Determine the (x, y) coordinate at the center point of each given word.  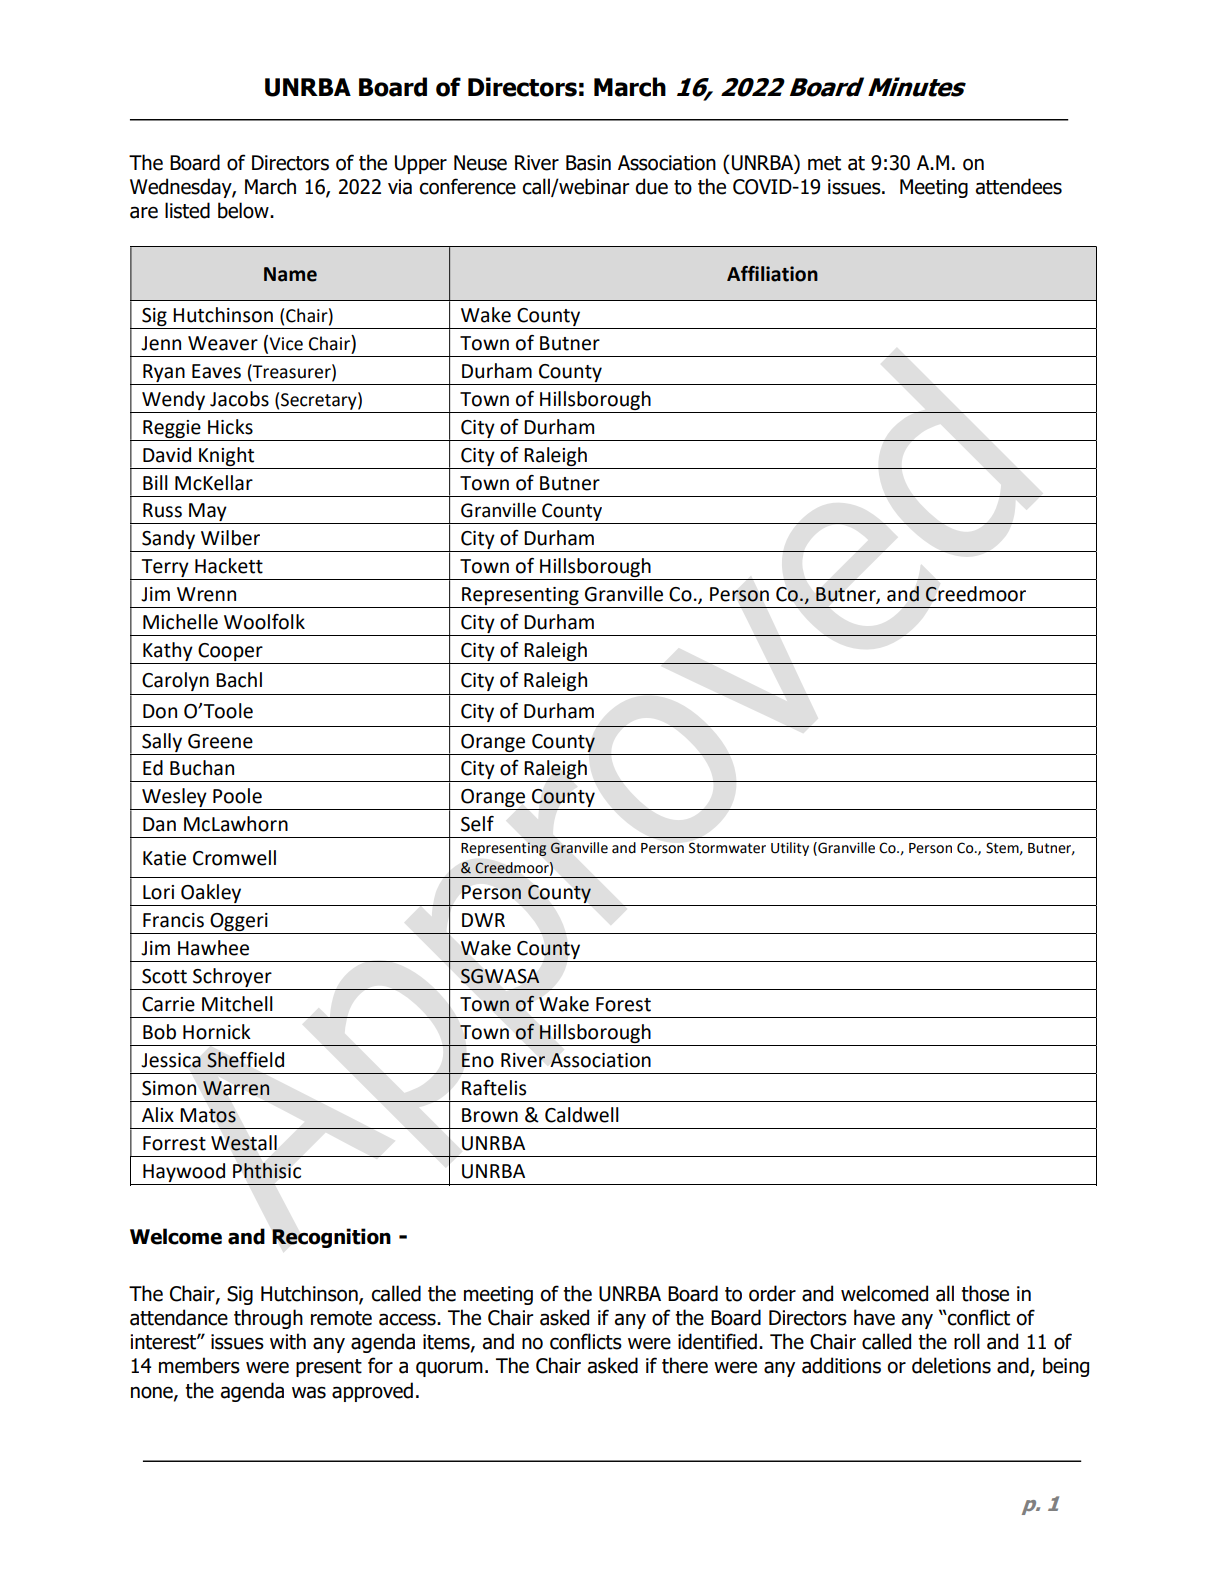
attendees (1018, 186)
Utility (790, 849)
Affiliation (772, 274)
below (244, 210)
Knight (226, 456)
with (288, 1341)
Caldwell (582, 1115)
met (824, 163)
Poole (237, 796)
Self (477, 824)
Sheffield (245, 1060)
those (985, 1293)
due (651, 186)
